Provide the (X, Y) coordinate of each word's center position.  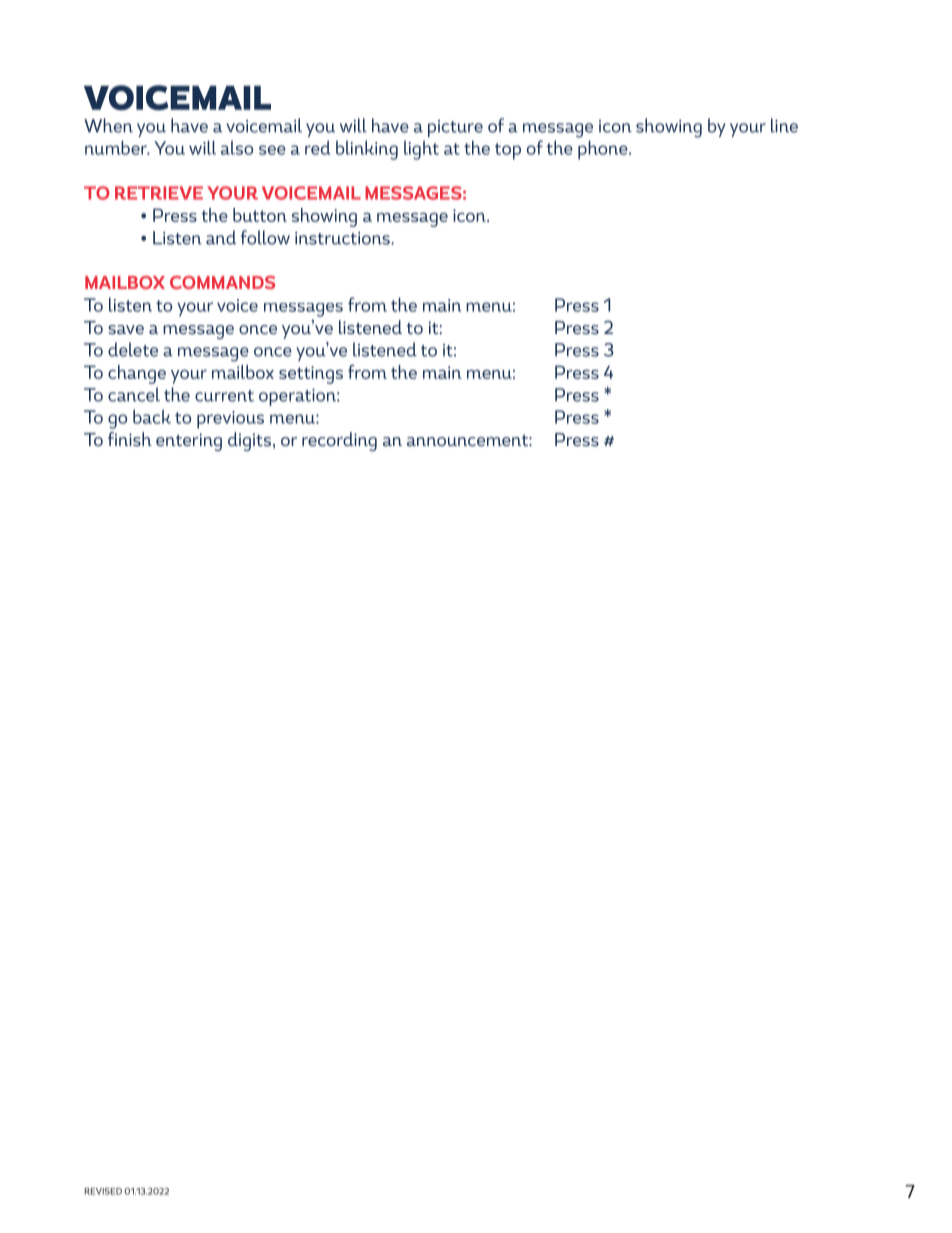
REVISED (103, 1191)
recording (339, 441)
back (152, 416)
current (224, 396)
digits (249, 441)
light (421, 150)
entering (189, 442)
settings (311, 375)
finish (130, 439)
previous (230, 420)
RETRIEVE (159, 193)
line (784, 125)
